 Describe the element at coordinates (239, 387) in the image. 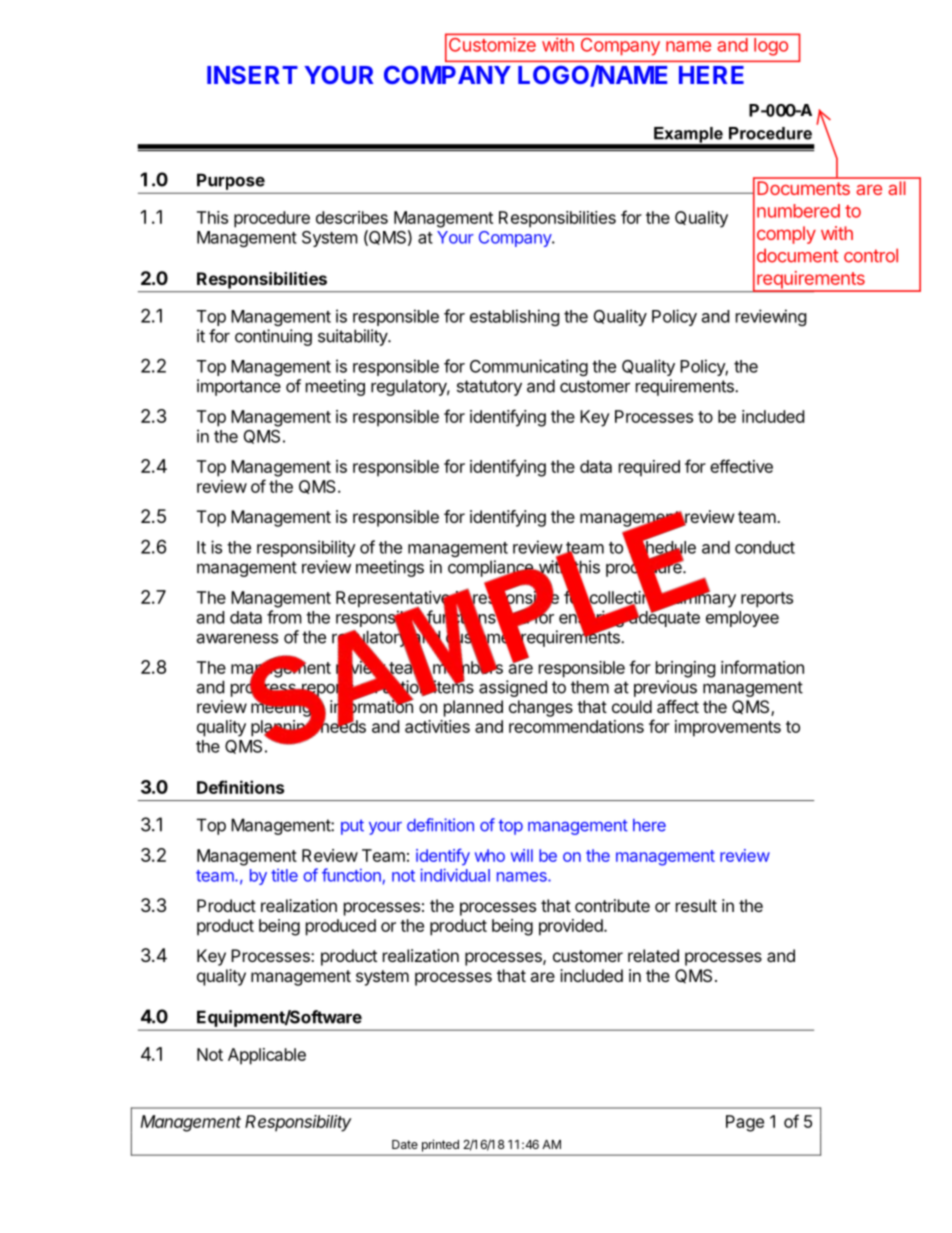

I see `importance` at that location.
